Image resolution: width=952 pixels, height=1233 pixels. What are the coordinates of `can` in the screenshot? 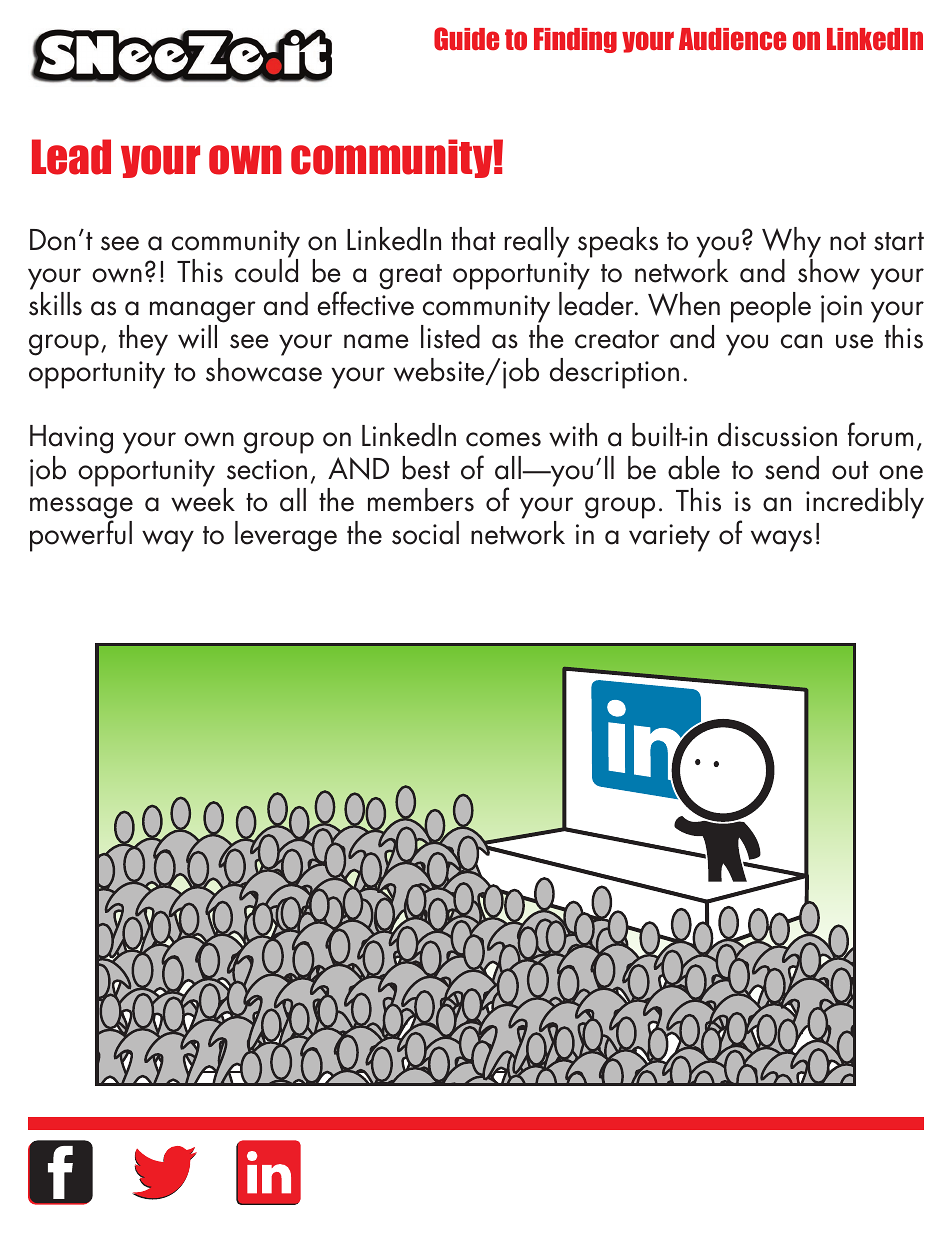 It's located at (801, 341).
